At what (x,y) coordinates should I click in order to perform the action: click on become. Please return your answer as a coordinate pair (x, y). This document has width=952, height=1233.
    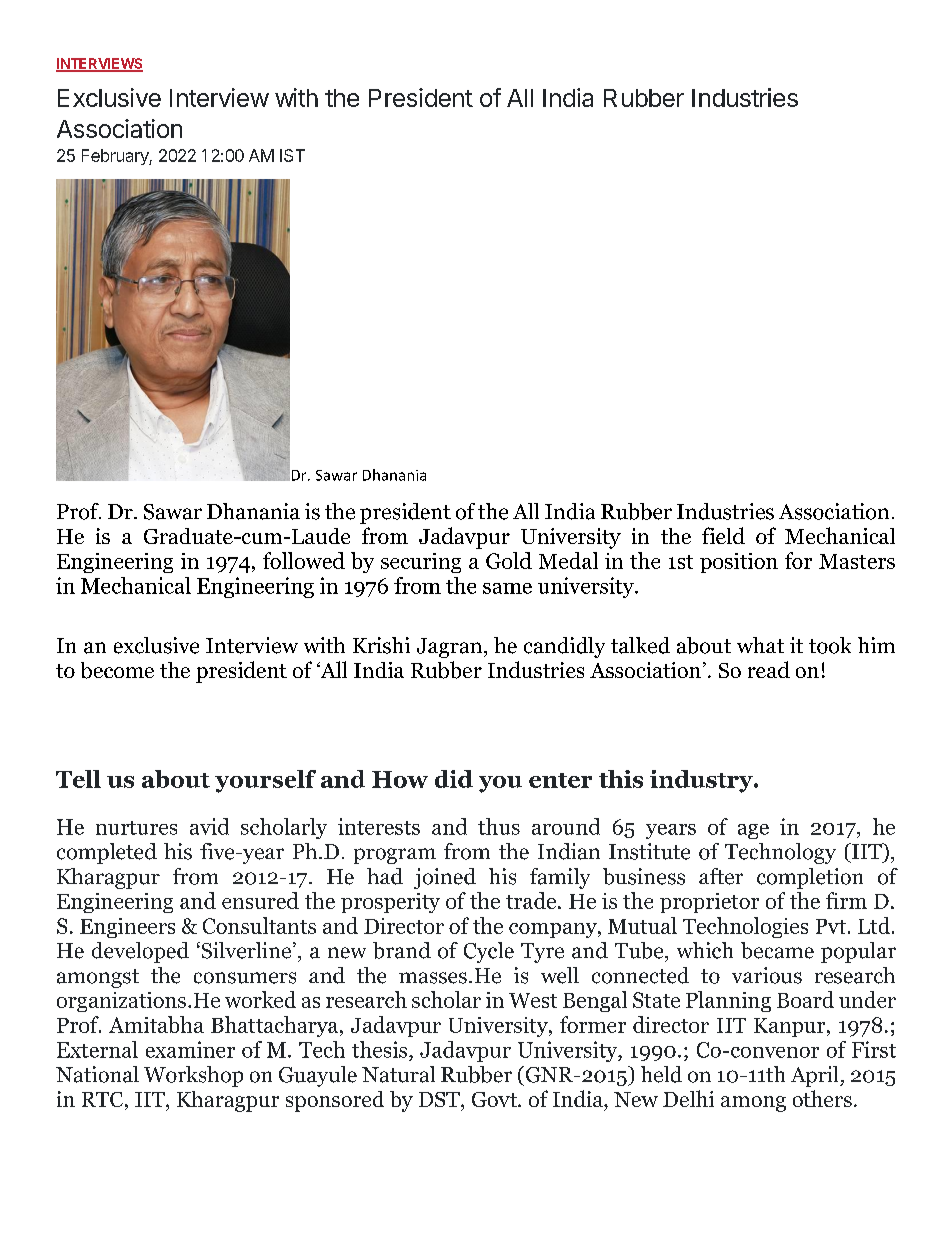
    Looking at the image, I should click on (117, 670).
